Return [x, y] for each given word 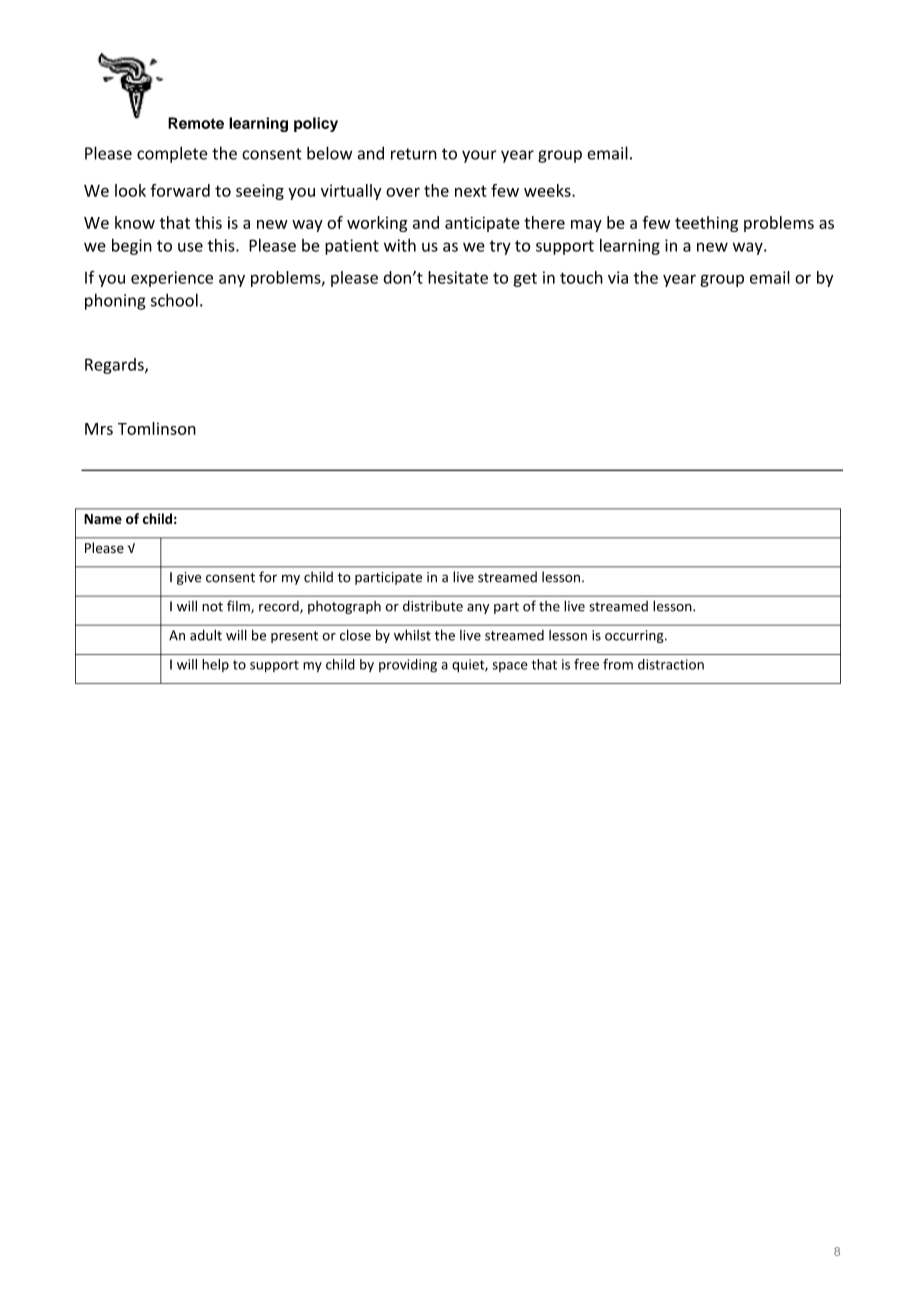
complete [172, 154]
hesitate [458, 277]
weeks [548, 190]
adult [206, 635]
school [174, 300]
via [618, 277]
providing [408, 666]
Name [103, 519]
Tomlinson [157, 428]
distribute [433, 606]
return [414, 154]
